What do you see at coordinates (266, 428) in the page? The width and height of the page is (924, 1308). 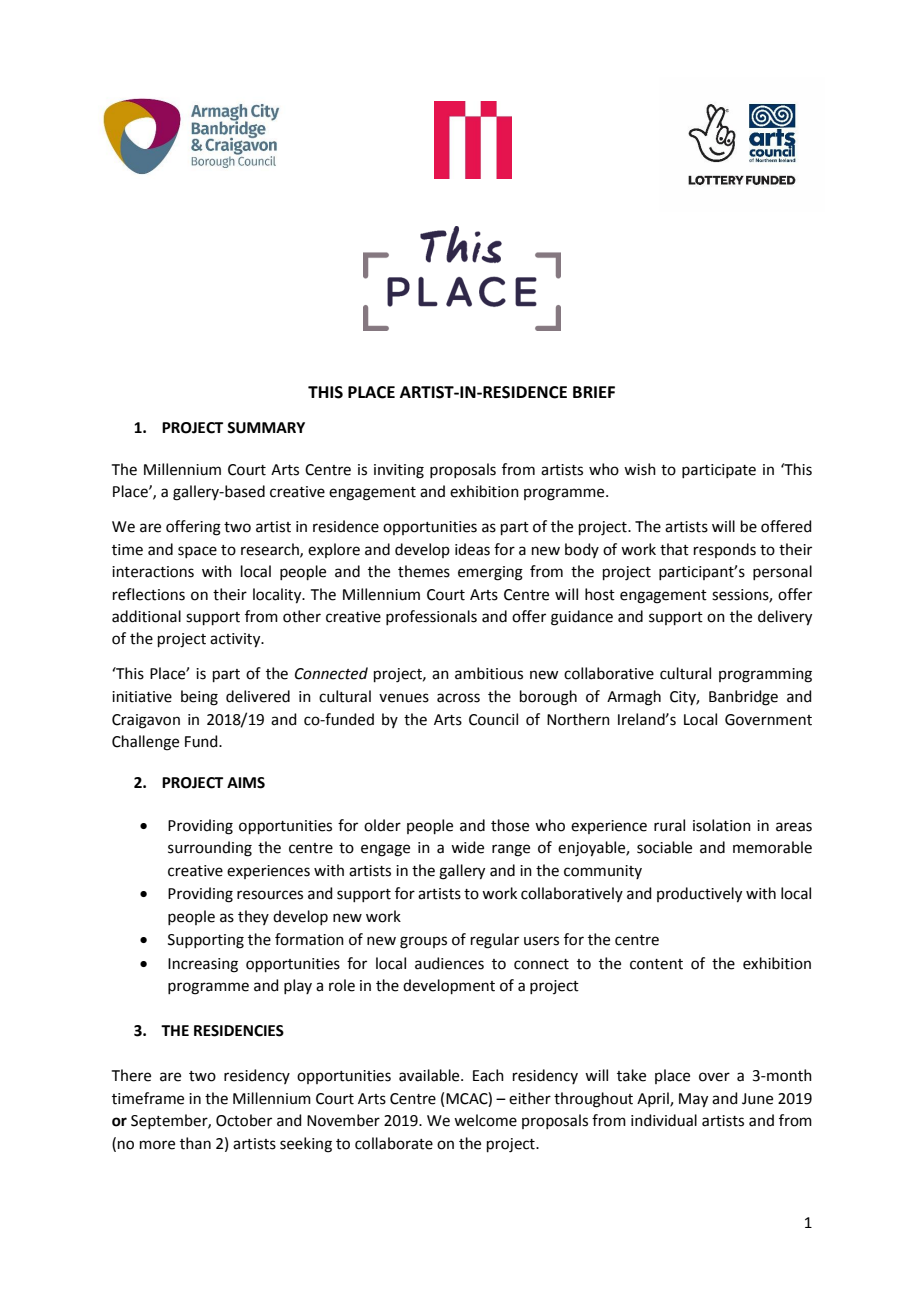 I see `SUMMARY` at bounding box center [266, 428].
